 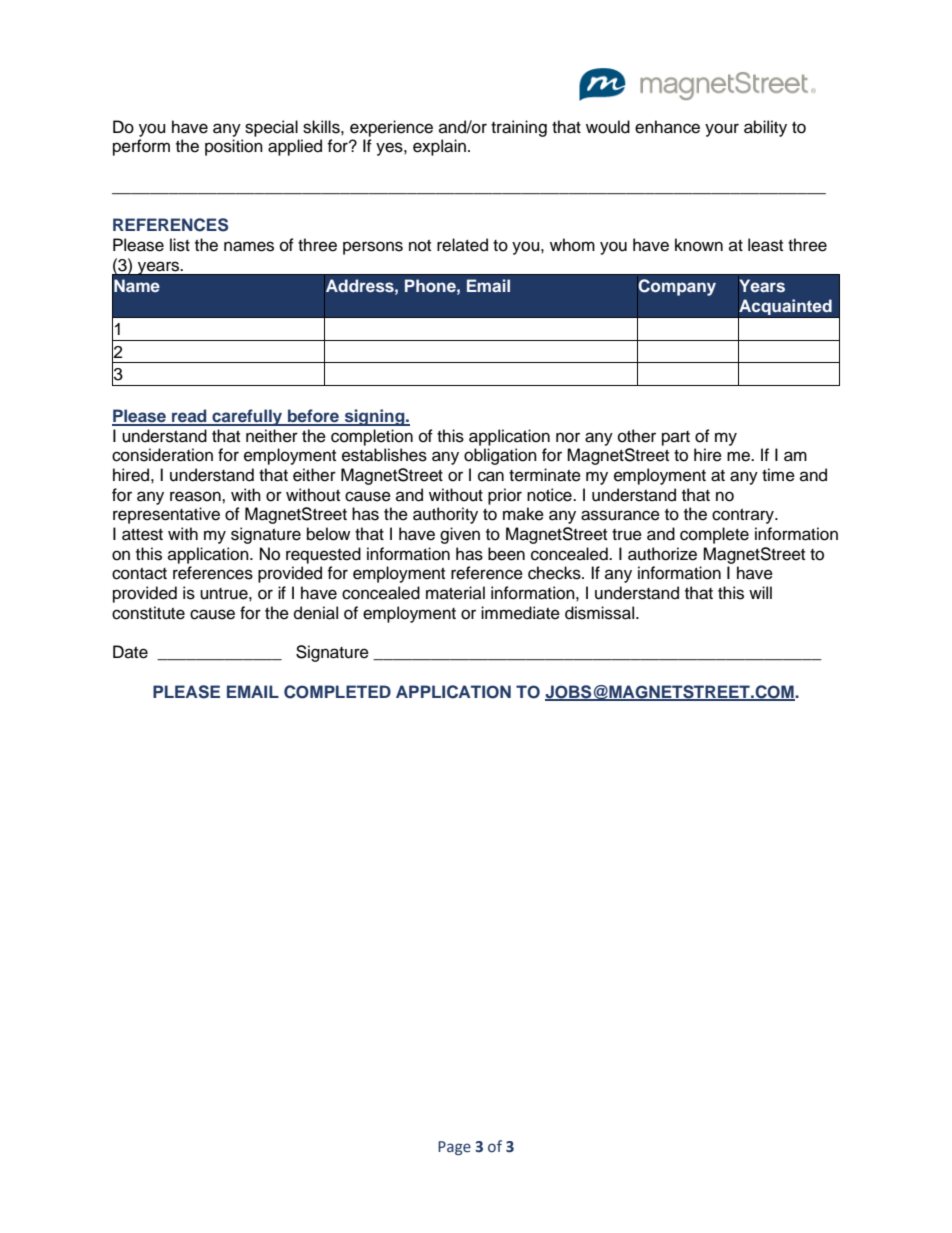 What do you see at coordinates (599, 613) in the page?
I see `dismissal` at bounding box center [599, 613].
